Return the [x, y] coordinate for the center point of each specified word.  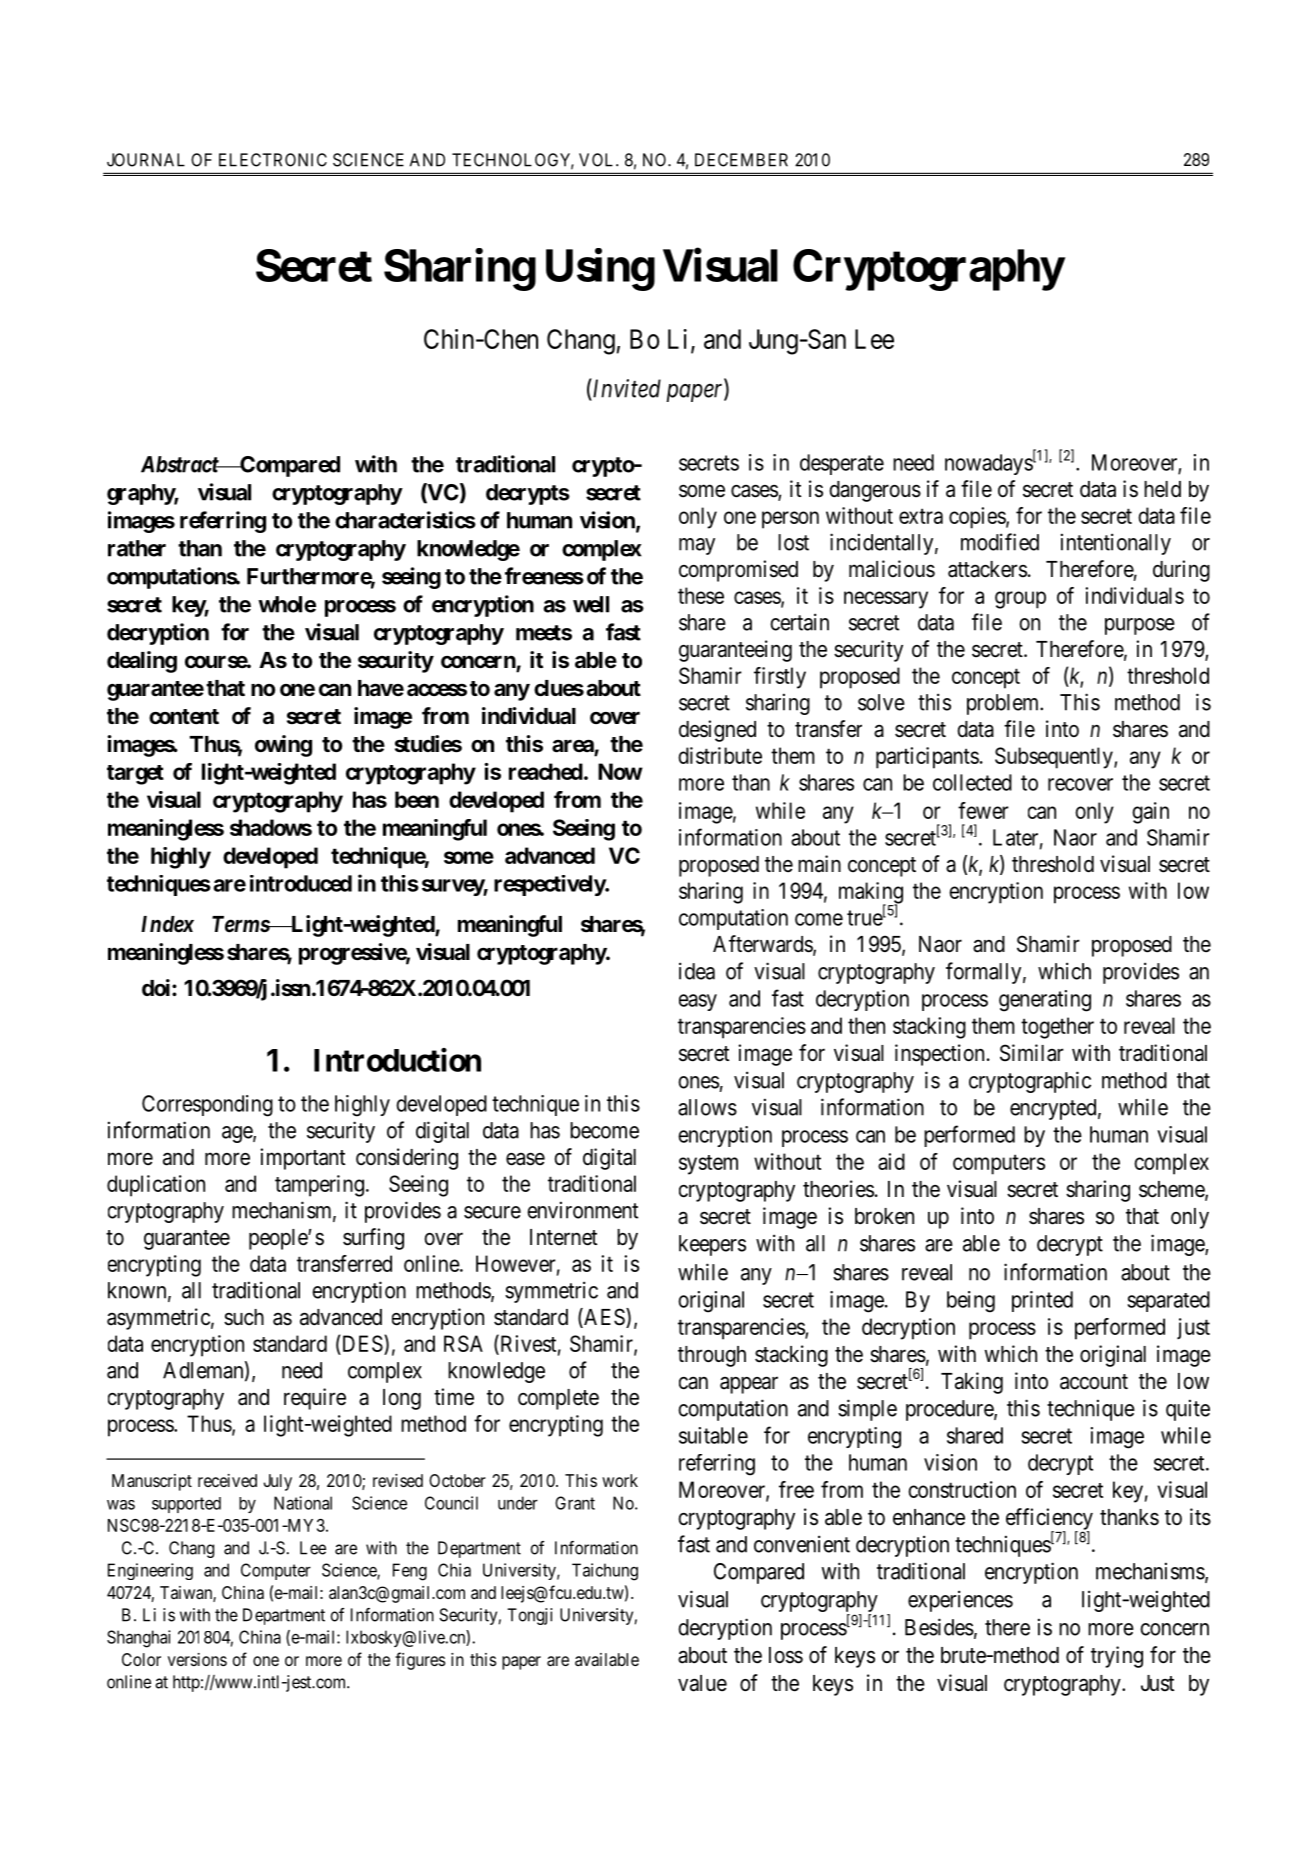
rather [137, 548]
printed [1042, 1301]
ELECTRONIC [273, 160]
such [244, 1317]
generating [1045, 1001]
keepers [712, 1245]
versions [197, 1659]
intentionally [1116, 544]
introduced [301, 883]
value [702, 1683]
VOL [598, 160]
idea [697, 971]
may [697, 546]
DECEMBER [741, 160]
